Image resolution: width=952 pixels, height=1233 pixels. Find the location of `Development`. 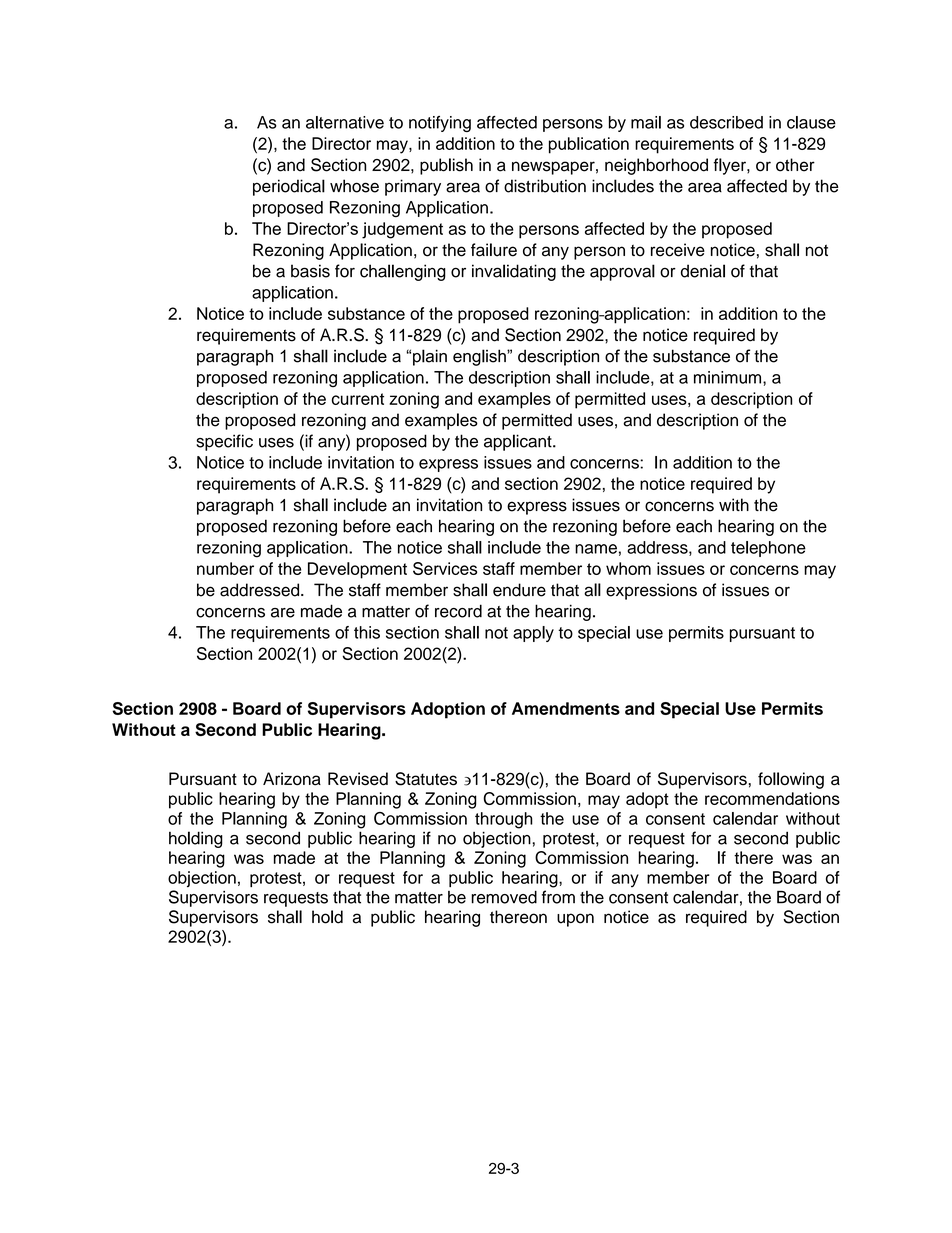

Development is located at coordinates (357, 570).
